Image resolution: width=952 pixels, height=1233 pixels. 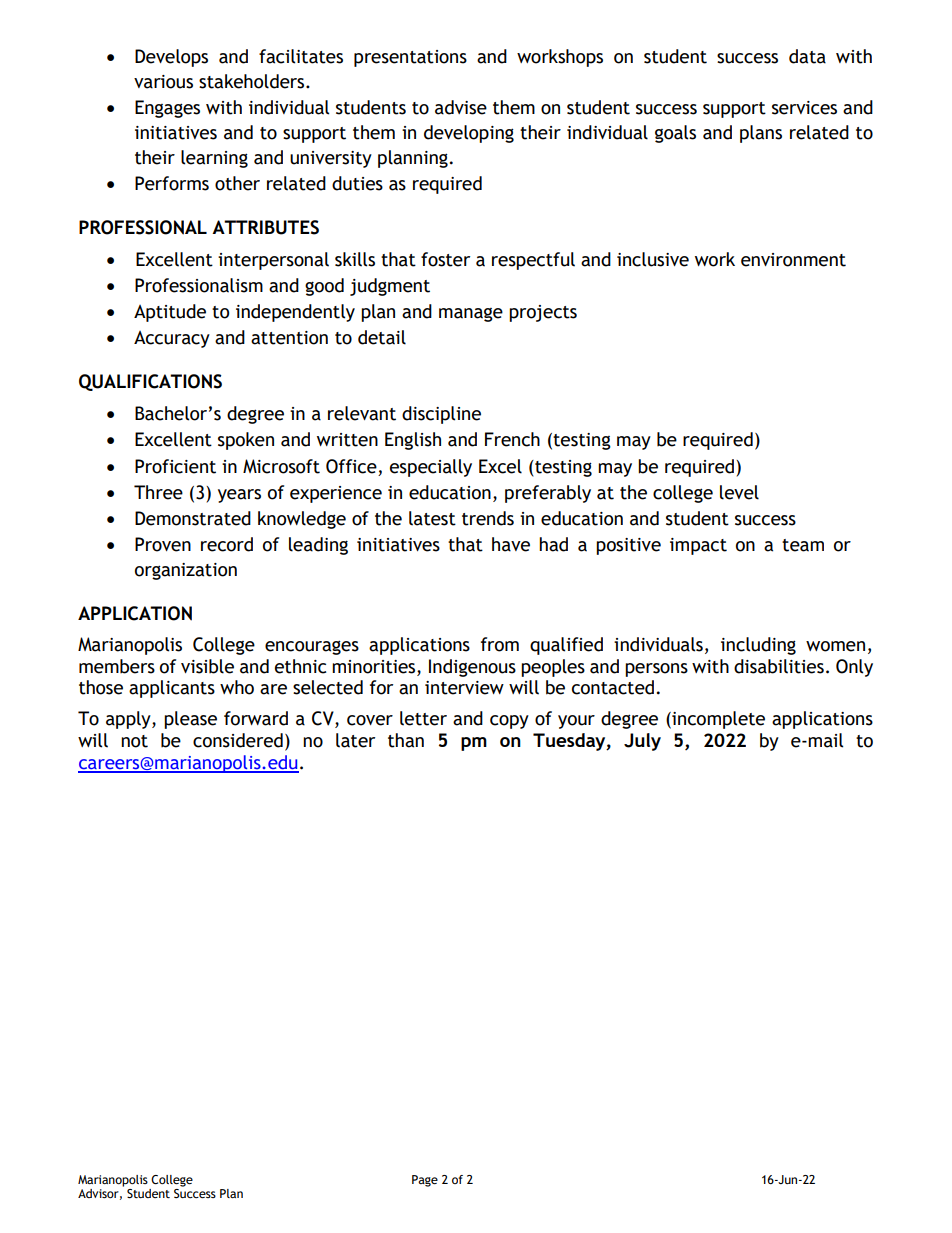 What do you see at coordinates (739, 492) in the screenshot?
I see `level` at bounding box center [739, 492].
